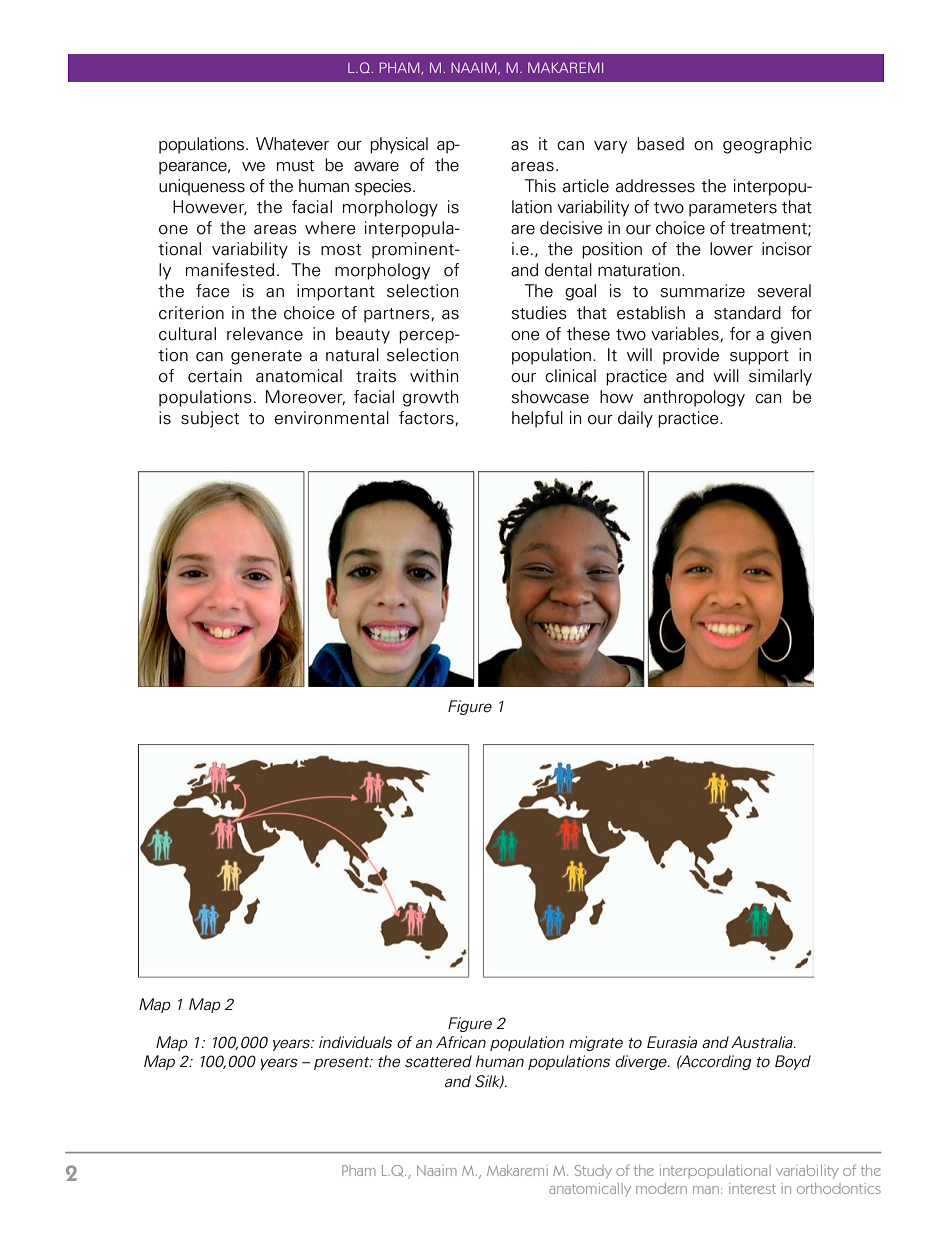 This screenshot has width=952, height=1247. What do you see at coordinates (767, 145) in the screenshot?
I see `geographic` at bounding box center [767, 145].
